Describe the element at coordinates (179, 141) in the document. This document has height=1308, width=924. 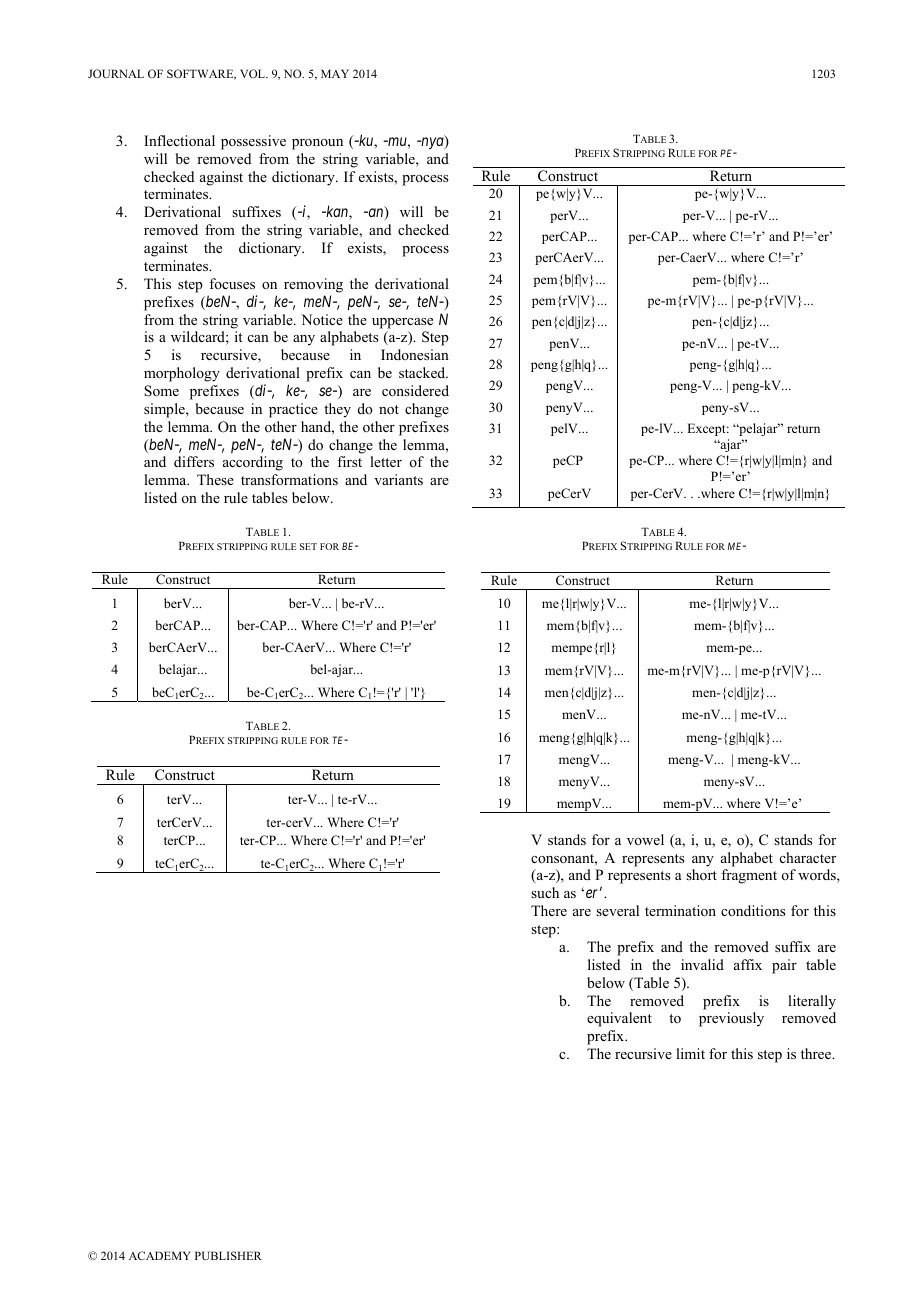
I see `Inflectional` at that location.
